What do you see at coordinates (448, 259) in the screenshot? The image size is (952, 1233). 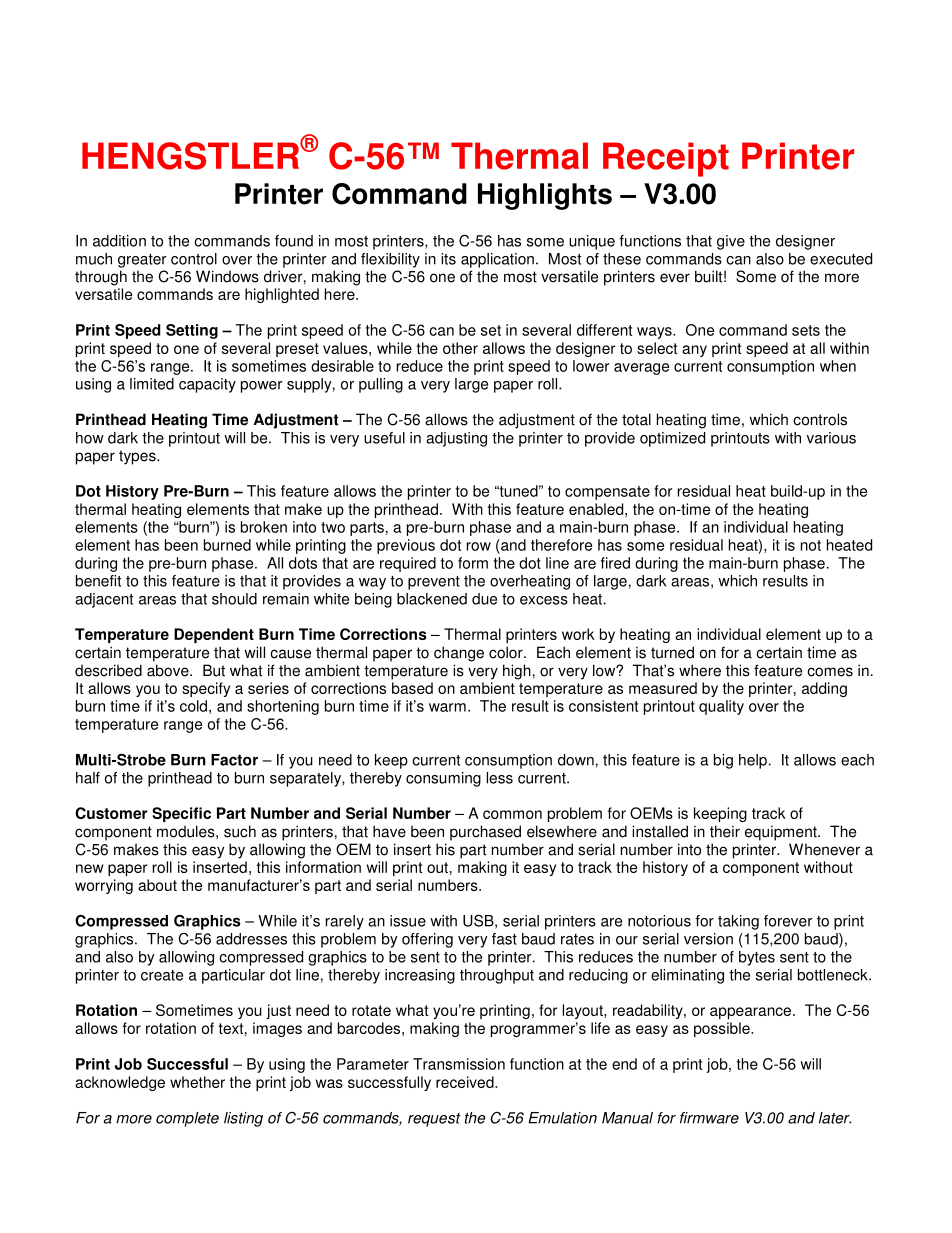 I see `its` at bounding box center [448, 259].
